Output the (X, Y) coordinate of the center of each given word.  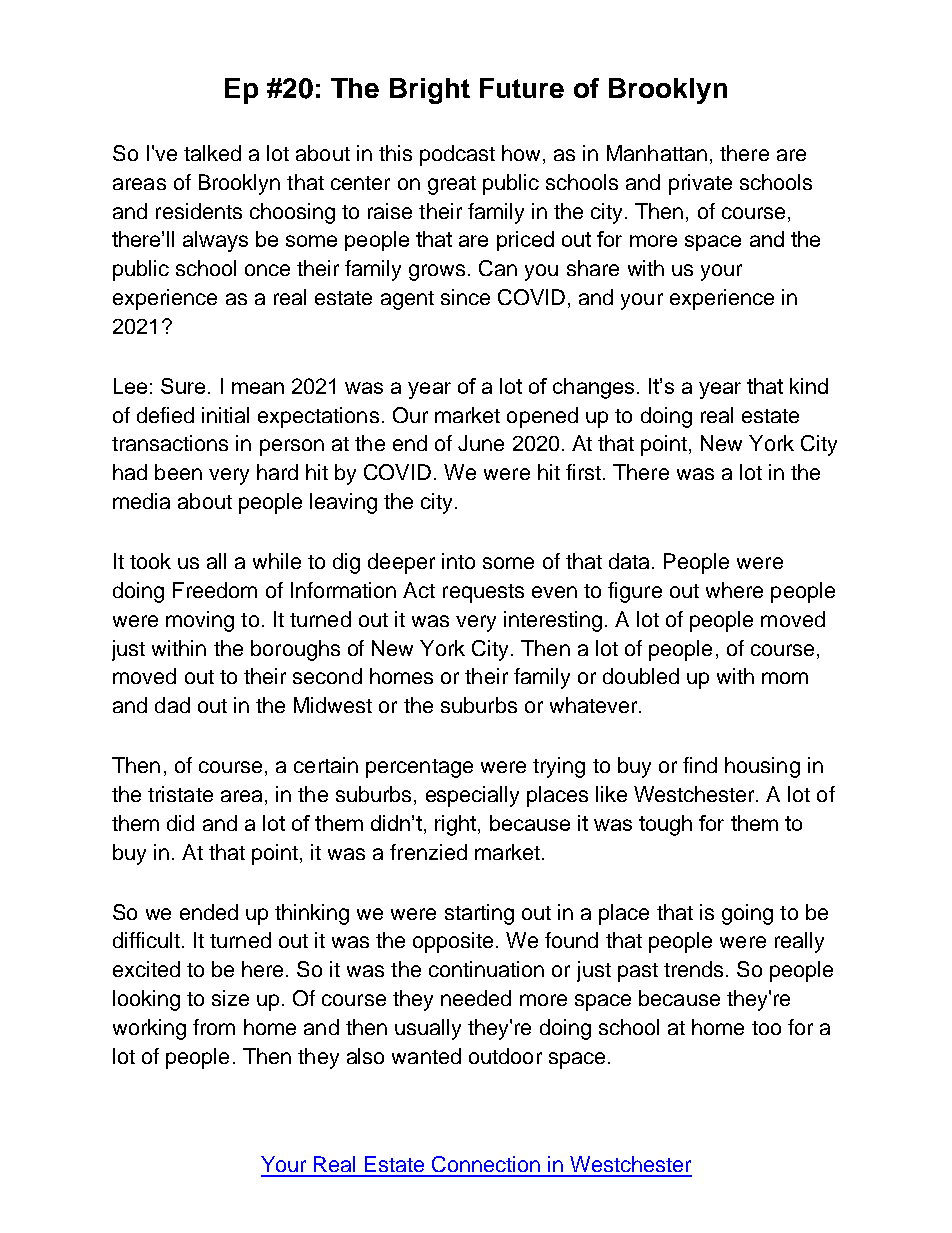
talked (212, 153)
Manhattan (657, 153)
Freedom (215, 590)
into (458, 561)
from (214, 1027)
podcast (457, 155)
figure (635, 592)
